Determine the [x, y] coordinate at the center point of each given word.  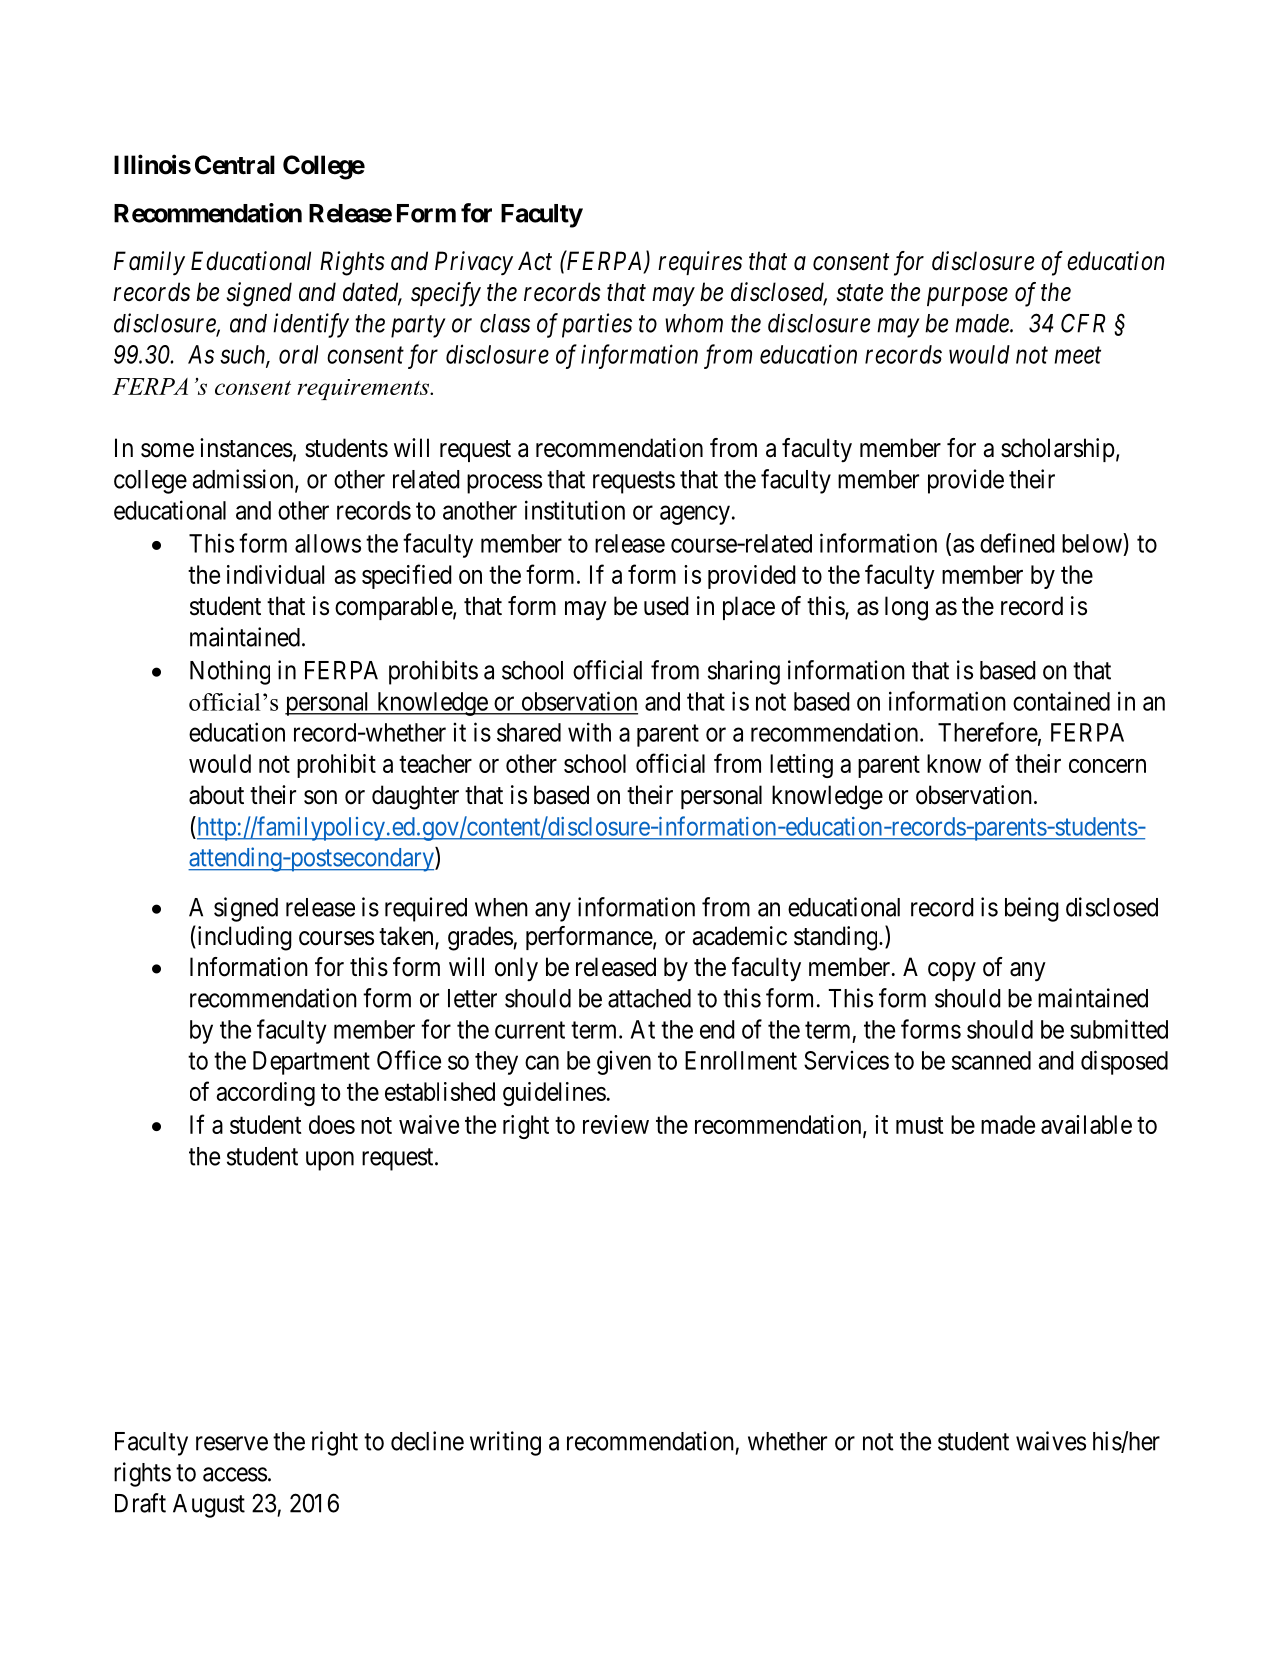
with [589, 732]
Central [235, 165]
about [216, 795]
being [1032, 909]
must [920, 1125]
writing [505, 1443]
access [235, 1474]
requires [700, 263]
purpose [967, 297]
